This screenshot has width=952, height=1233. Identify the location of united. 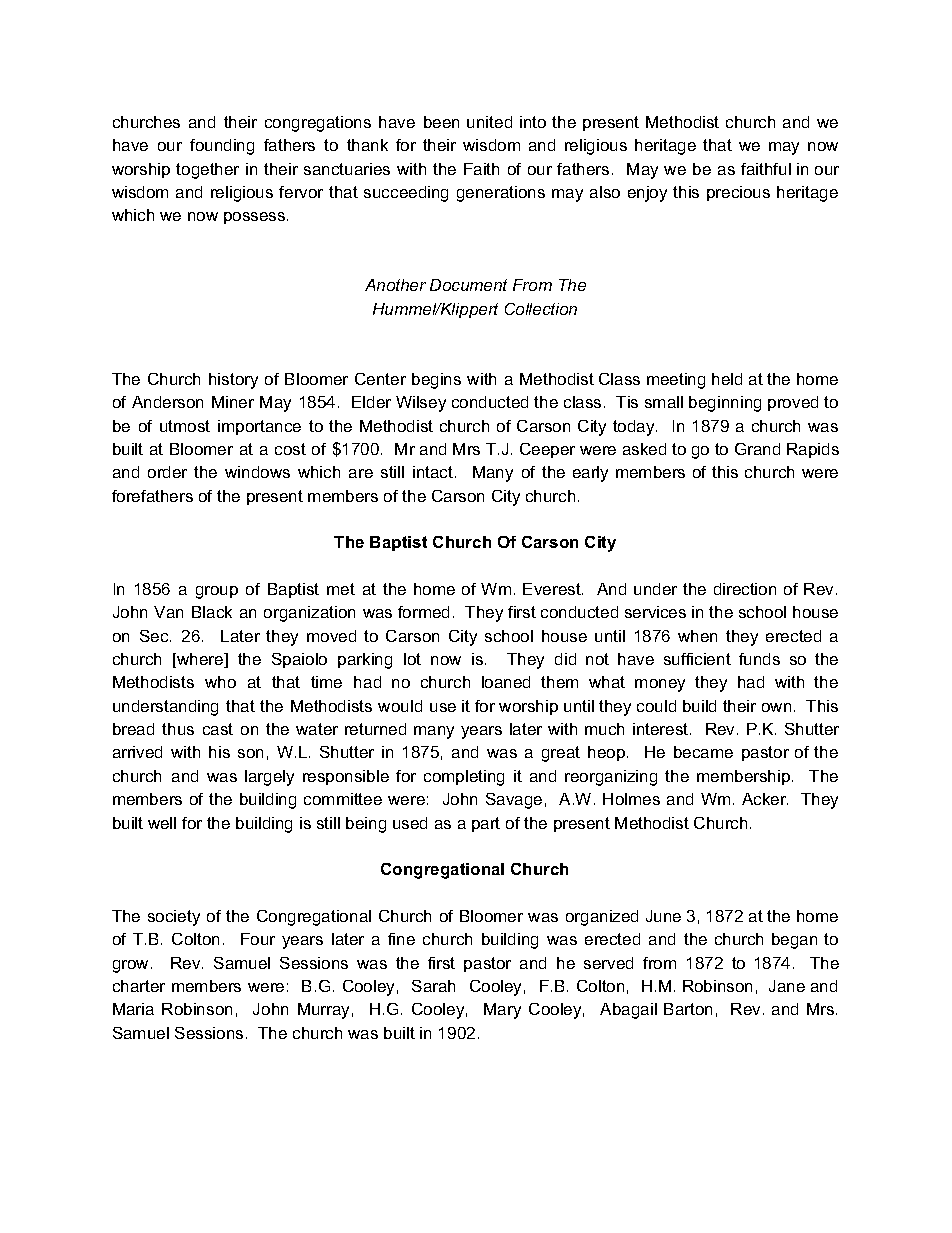
(489, 122).
